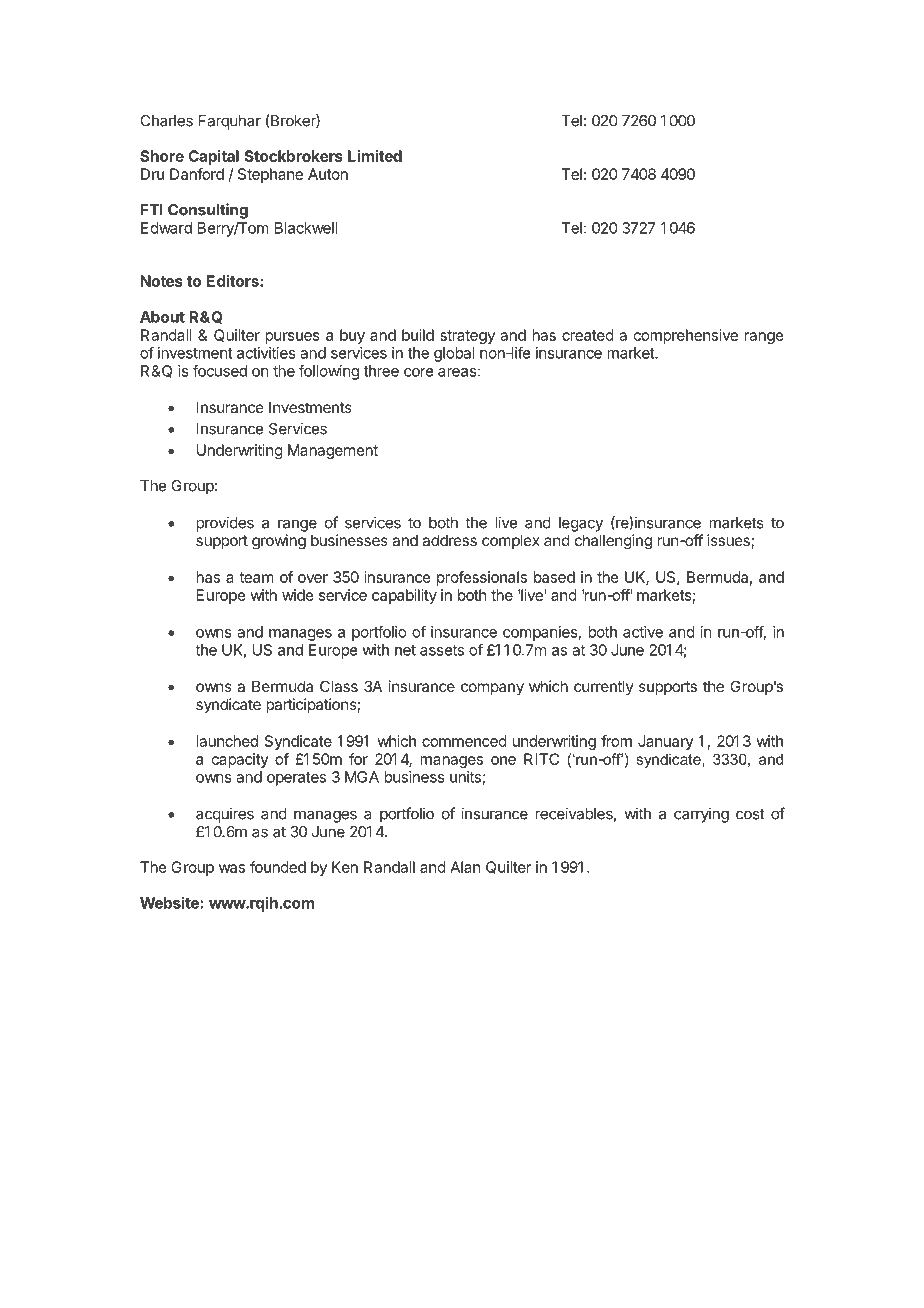 This document has height=1308, width=924. What do you see at coordinates (225, 524) in the document?
I see `provides` at bounding box center [225, 524].
